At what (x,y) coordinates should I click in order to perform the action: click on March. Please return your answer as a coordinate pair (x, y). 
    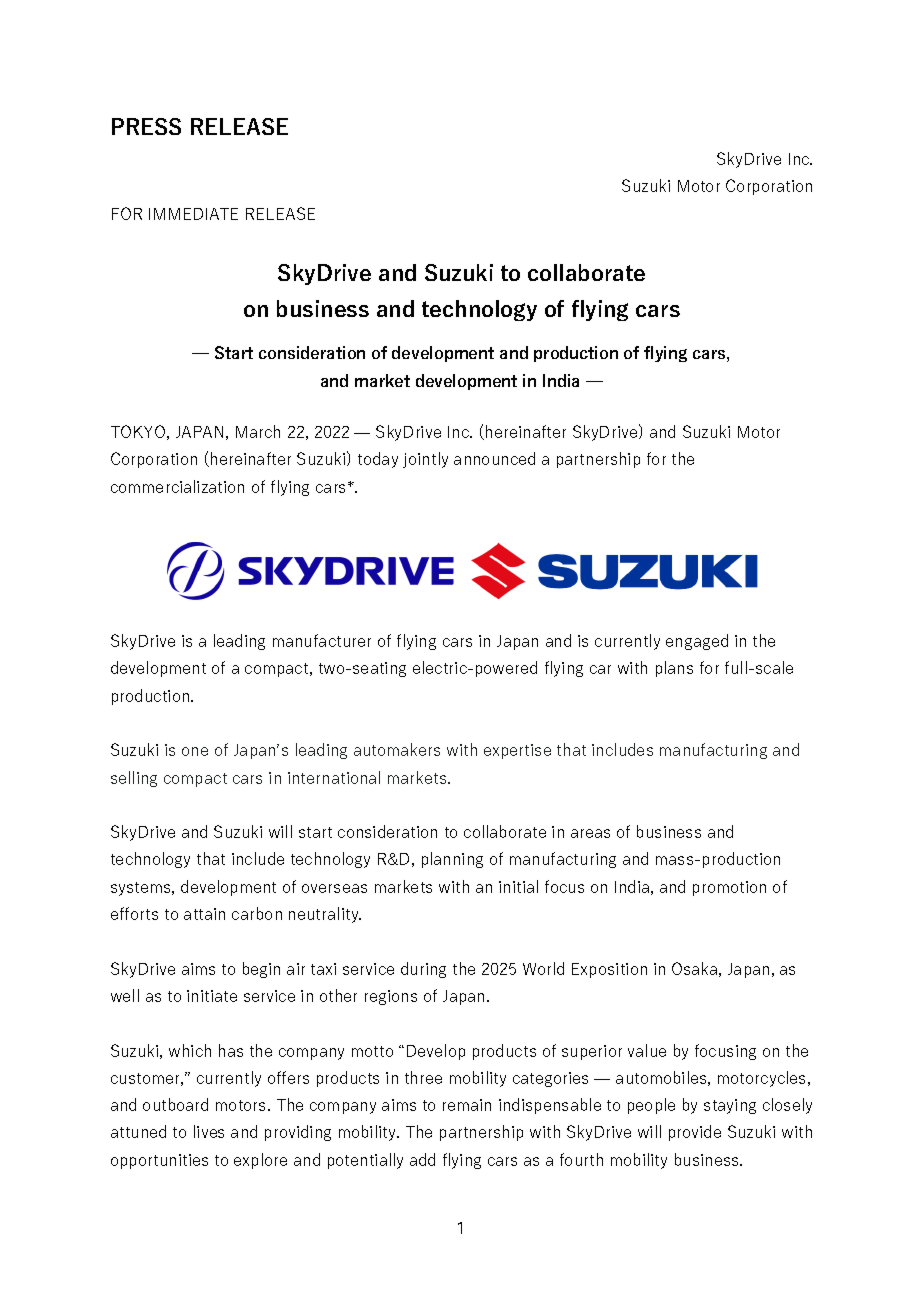
    Looking at the image, I should click on (258, 431).
